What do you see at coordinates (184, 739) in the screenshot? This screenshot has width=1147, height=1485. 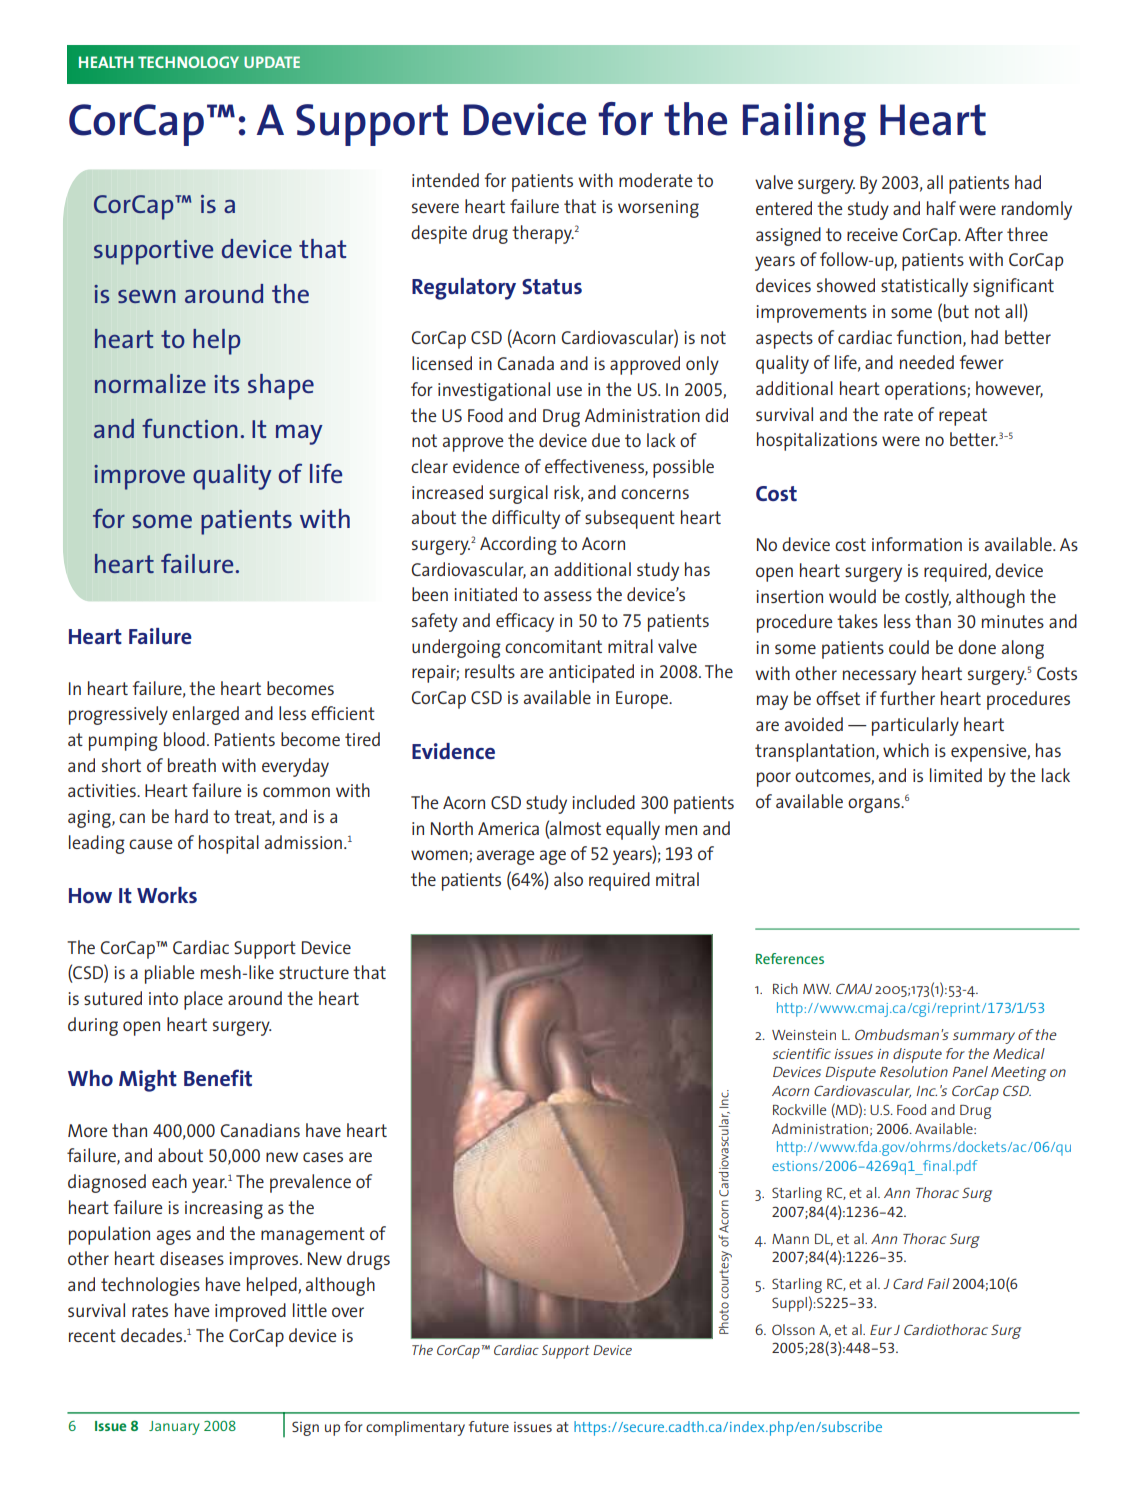 I see `blood` at bounding box center [184, 739].
